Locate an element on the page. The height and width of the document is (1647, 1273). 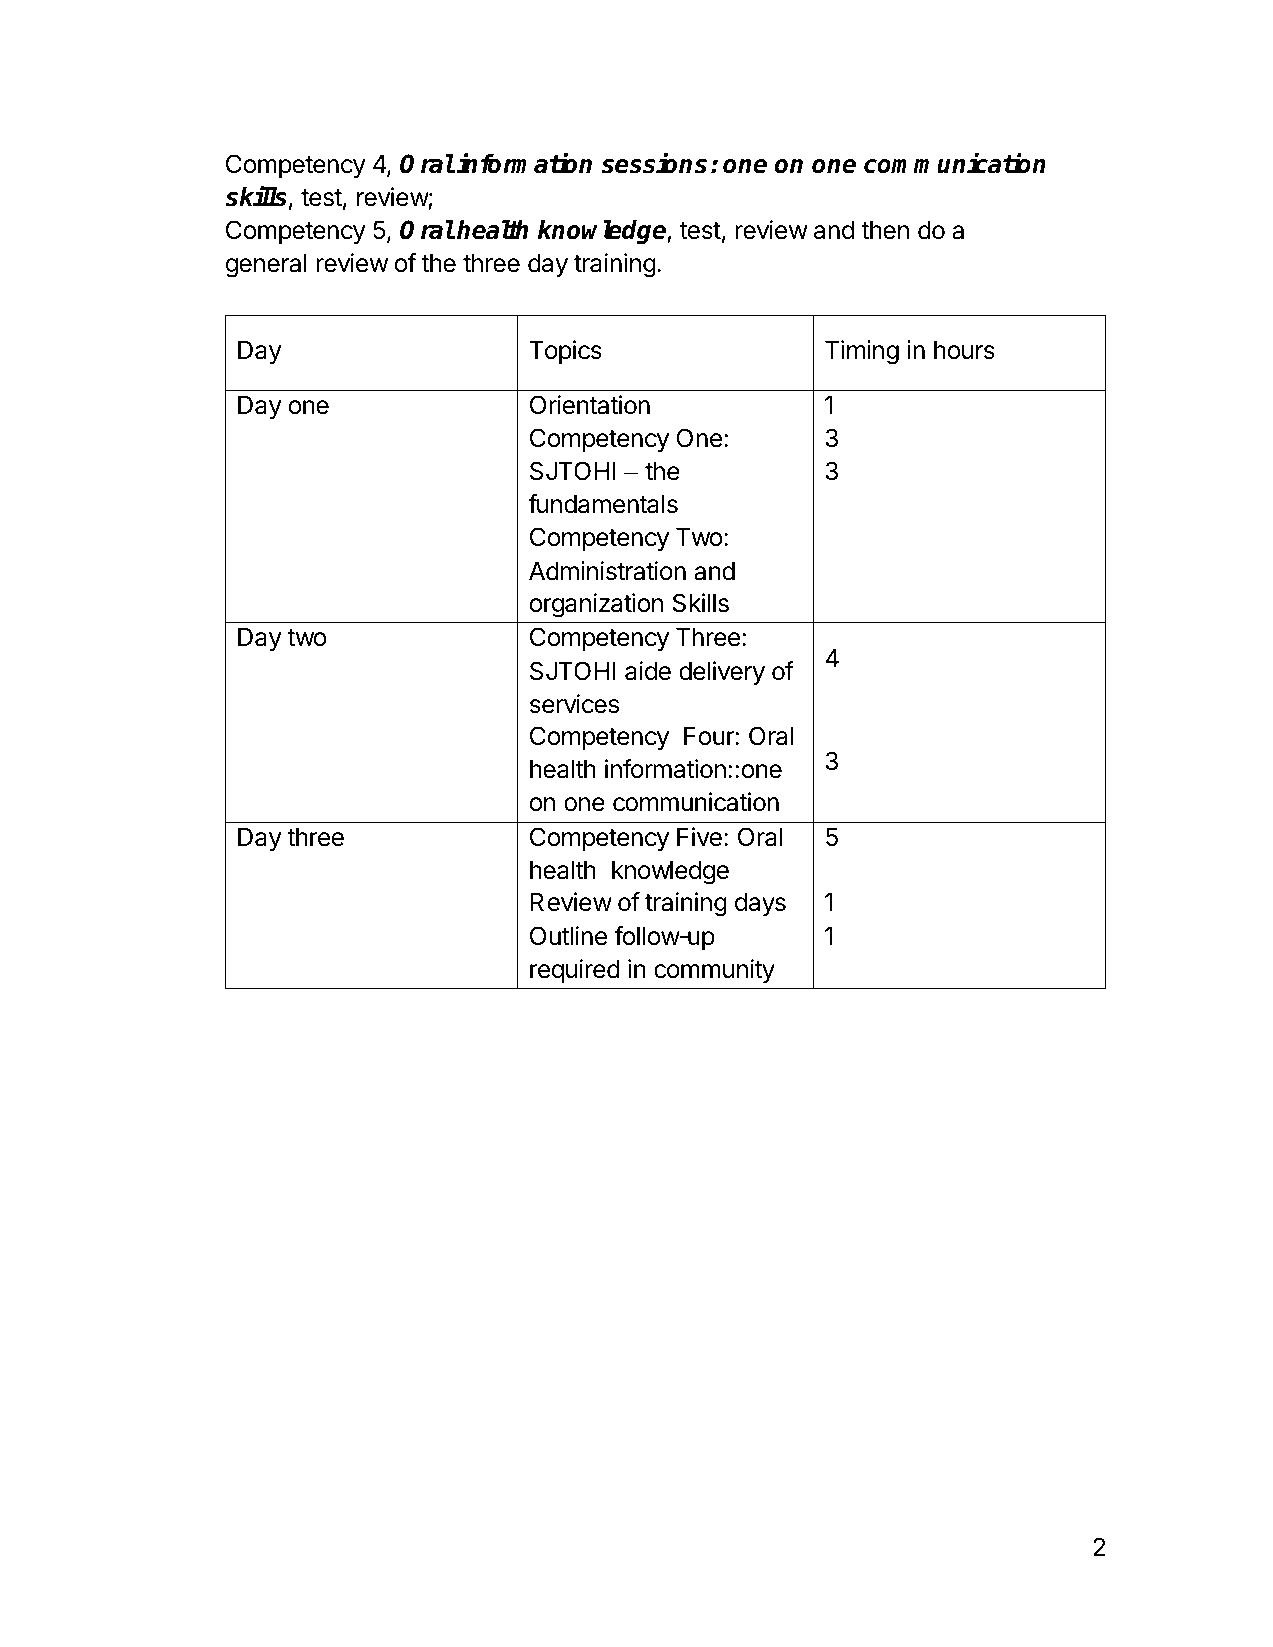
required is located at coordinates (575, 971).
